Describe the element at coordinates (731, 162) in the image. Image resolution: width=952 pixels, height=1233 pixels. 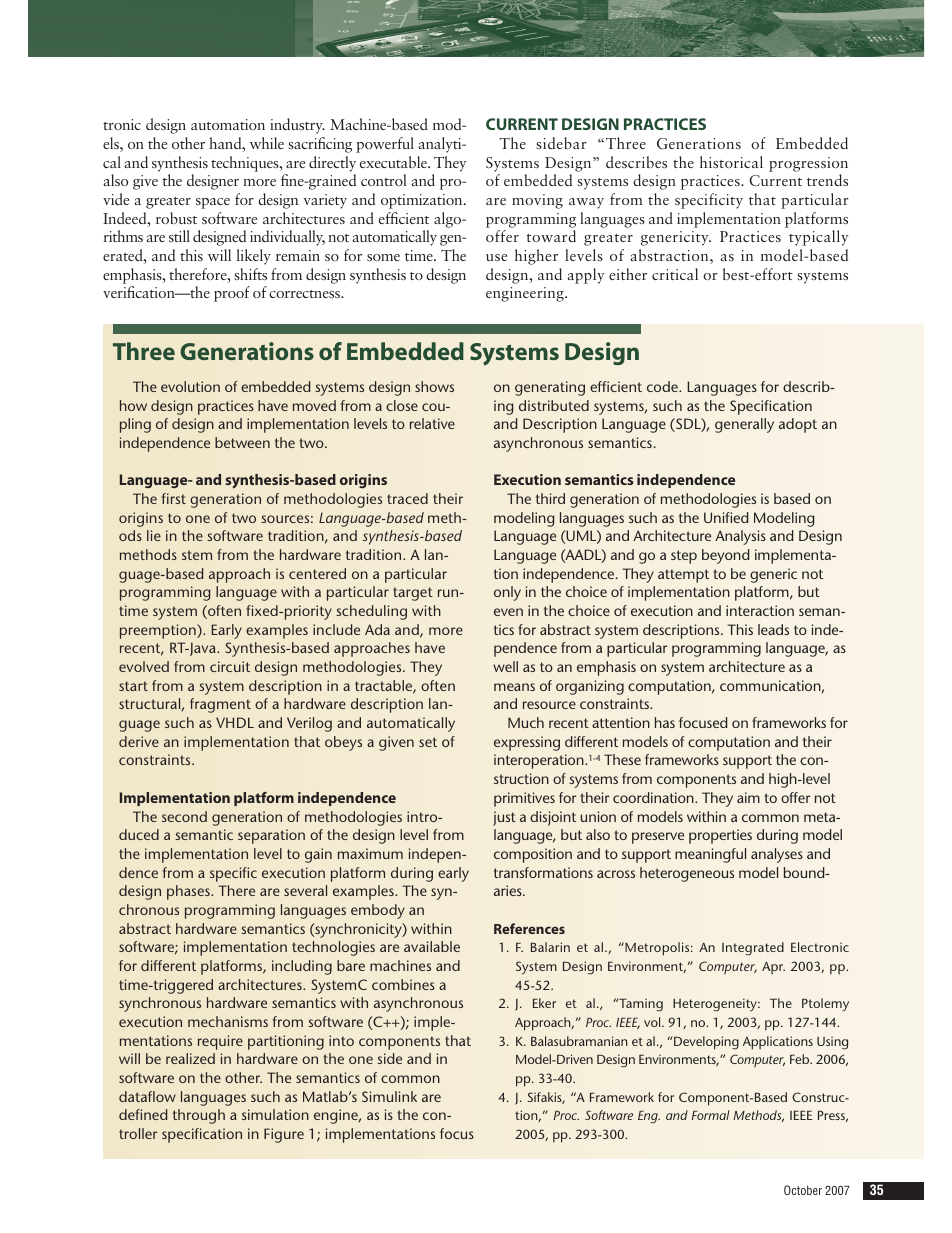
I see `historical` at that location.
